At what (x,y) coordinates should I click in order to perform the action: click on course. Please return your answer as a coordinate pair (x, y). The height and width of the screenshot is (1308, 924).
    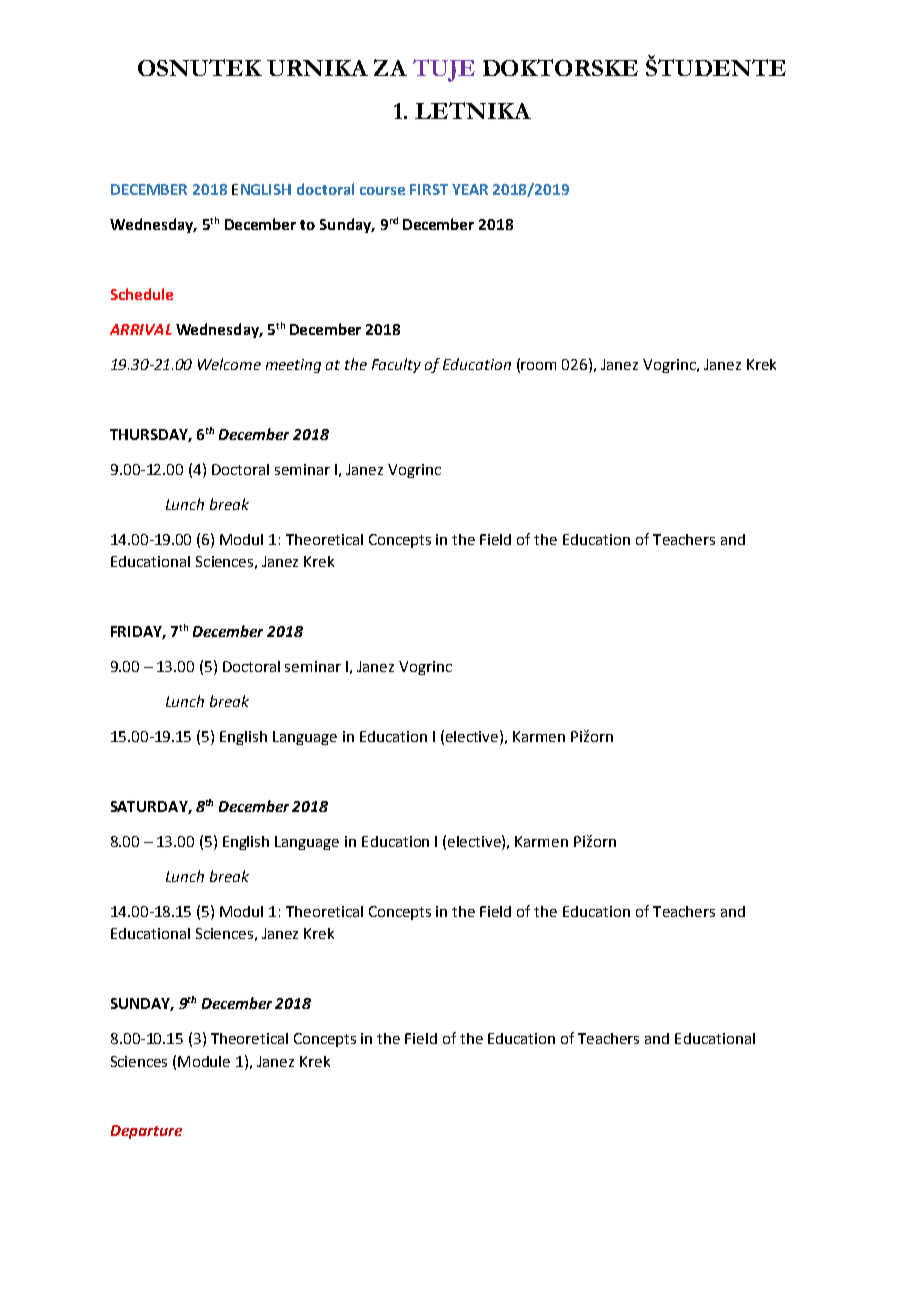
    Looking at the image, I should click on (382, 191).
